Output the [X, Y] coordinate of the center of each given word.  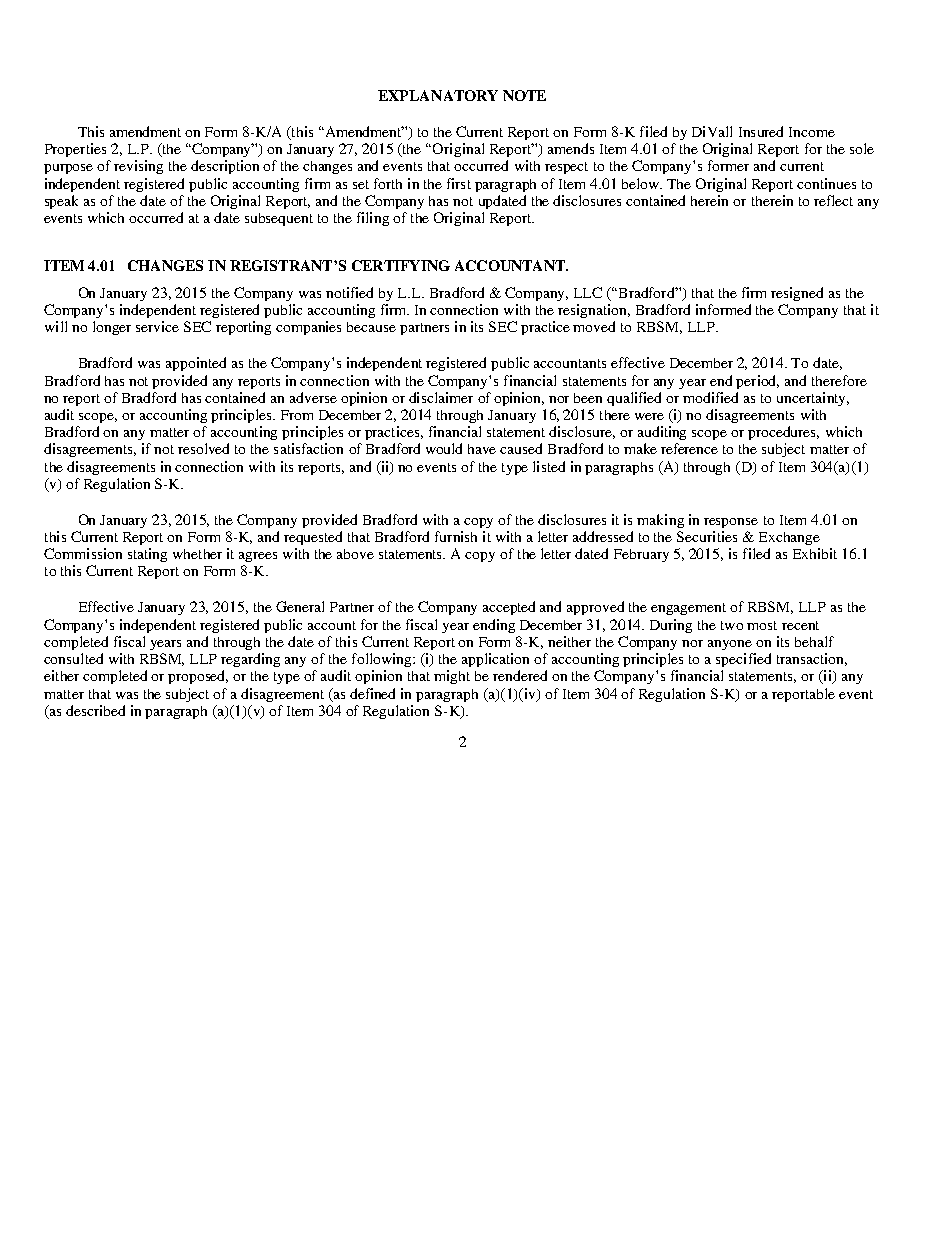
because [371, 327]
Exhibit [815, 553]
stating [147, 555]
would [444, 448]
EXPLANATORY [438, 95]
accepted [509, 608]
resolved [203, 448]
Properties [75, 150]
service [157, 326]
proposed [198, 677]
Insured [761, 131]
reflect [833, 200]
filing [373, 219]
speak [61, 202]
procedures [783, 433]
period [757, 382]
